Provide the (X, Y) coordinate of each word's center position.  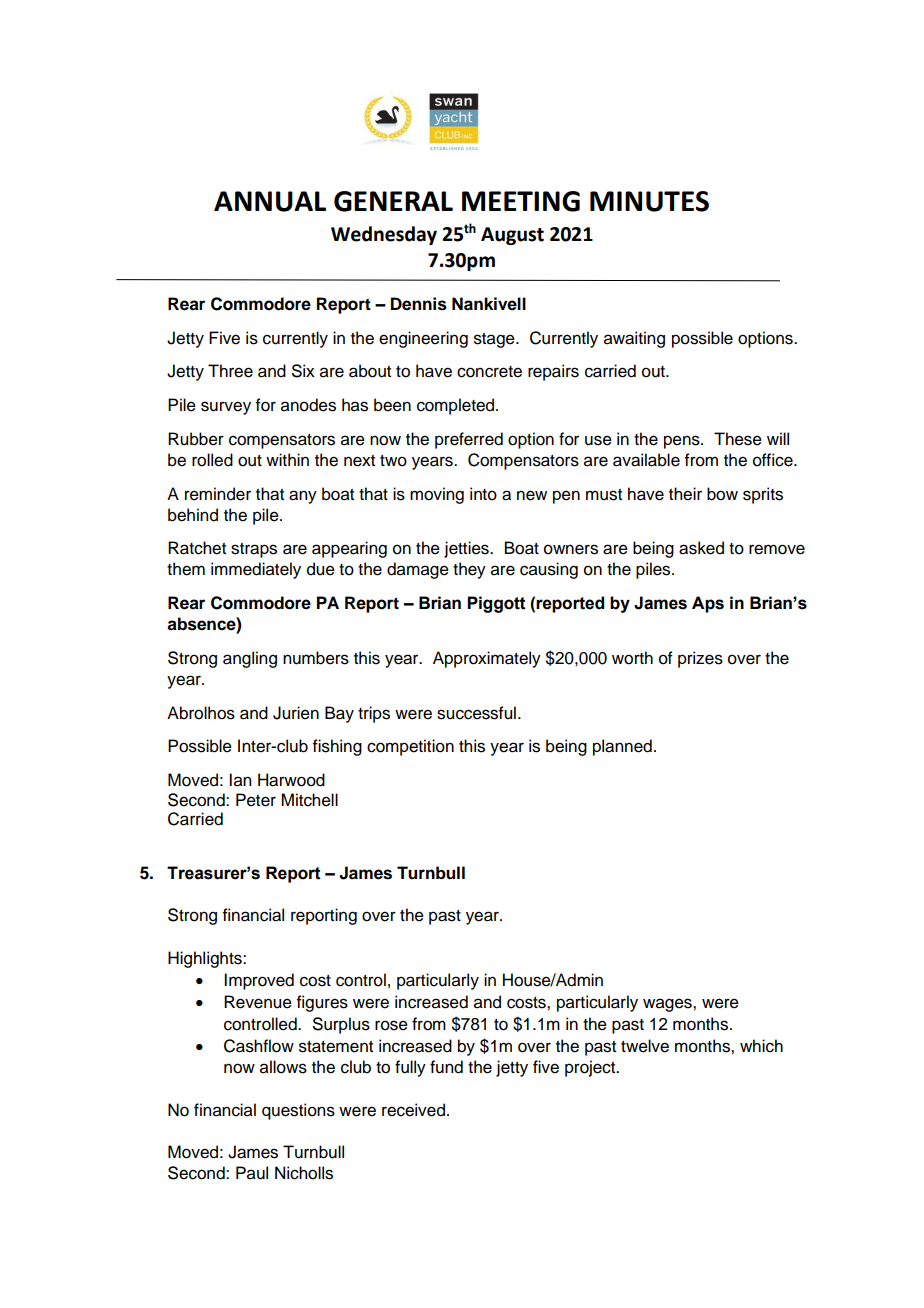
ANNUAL (270, 201)
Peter (256, 800)
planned (622, 747)
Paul (252, 1173)
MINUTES (649, 201)
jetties (467, 549)
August (512, 236)
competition (410, 747)
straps (254, 550)
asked (701, 548)
